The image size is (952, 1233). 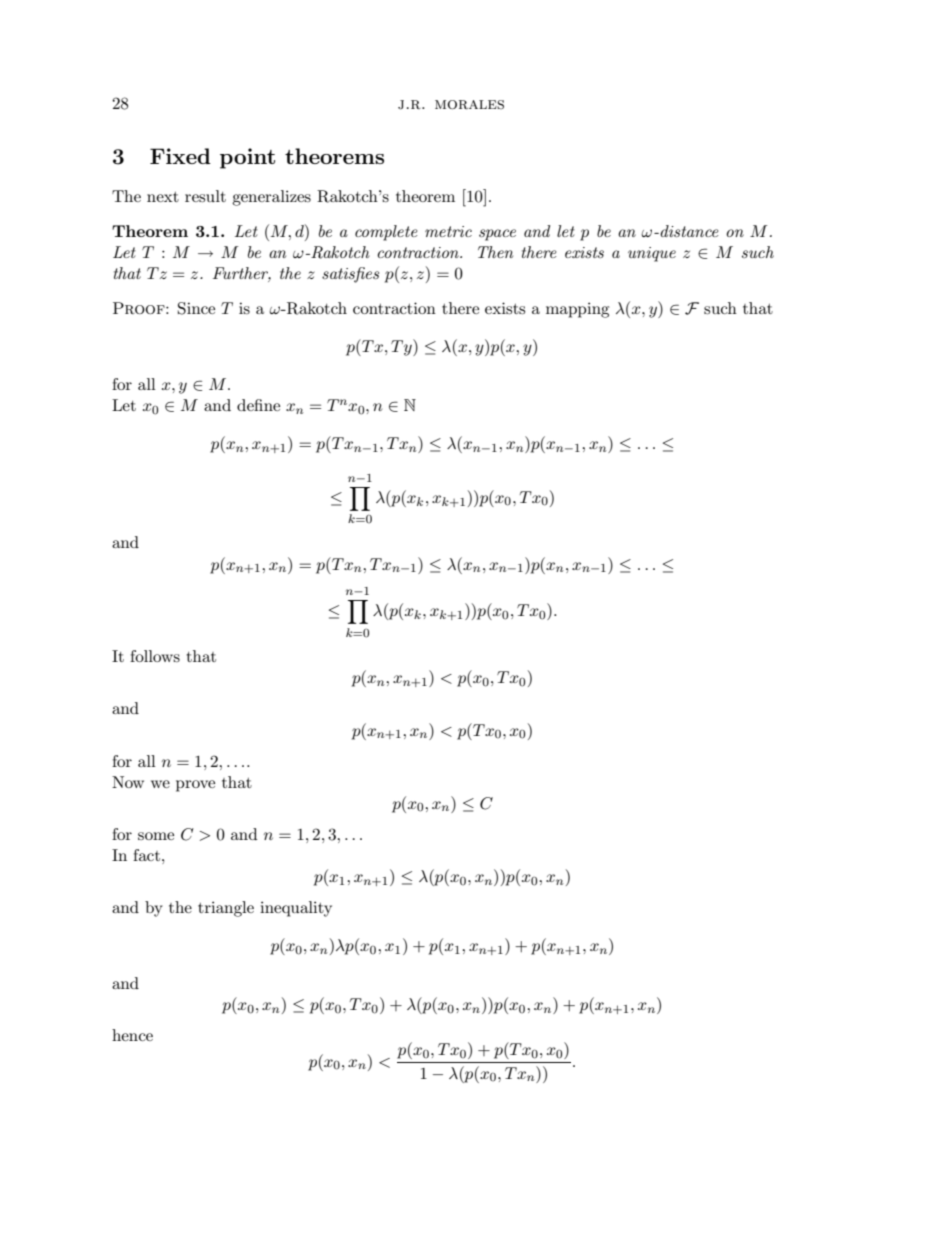 I want to click on morales, so click(x=469, y=104).
